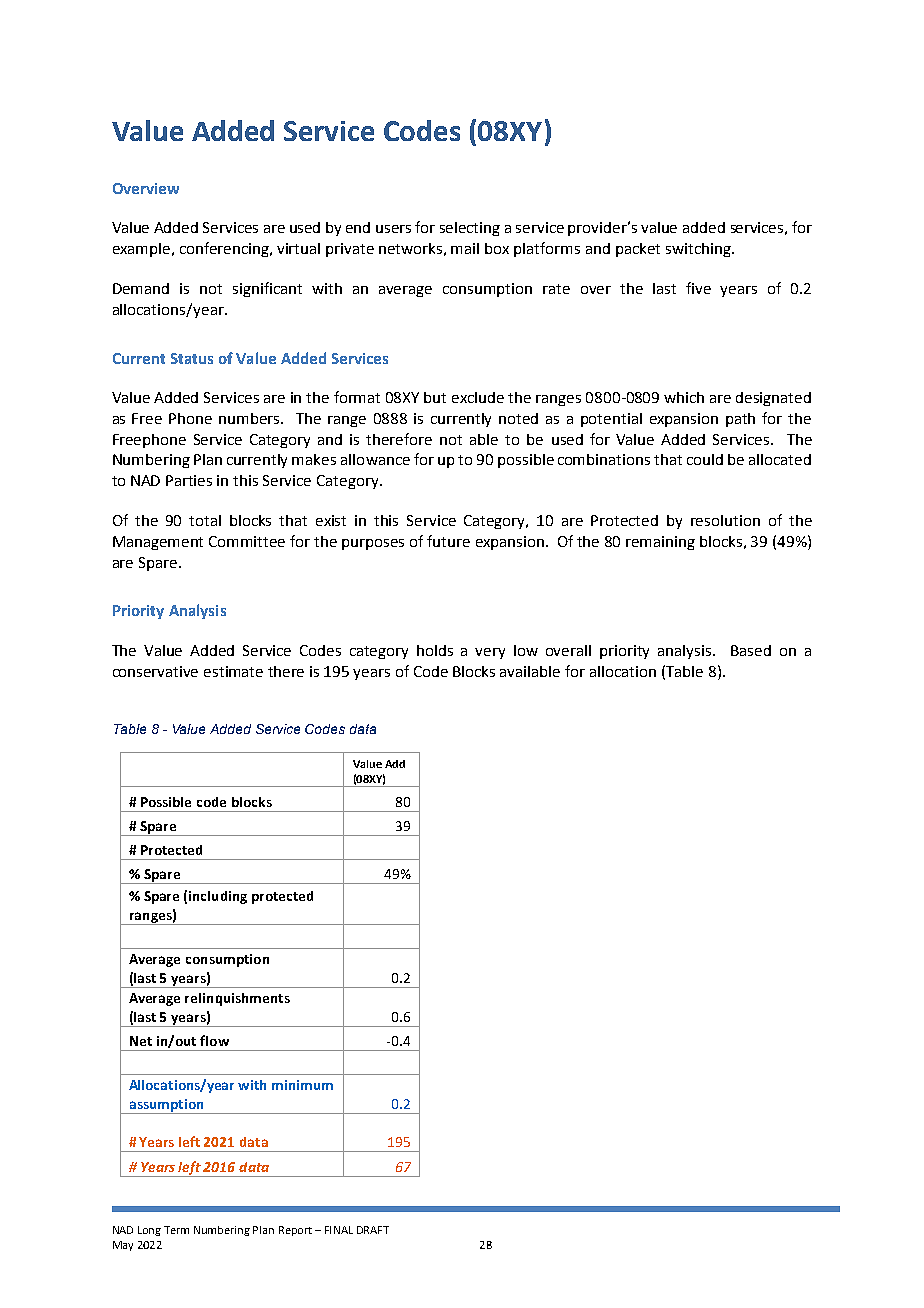 Image resolution: width=924 pixels, height=1308 pixels. I want to click on Management, so click(158, 543).
